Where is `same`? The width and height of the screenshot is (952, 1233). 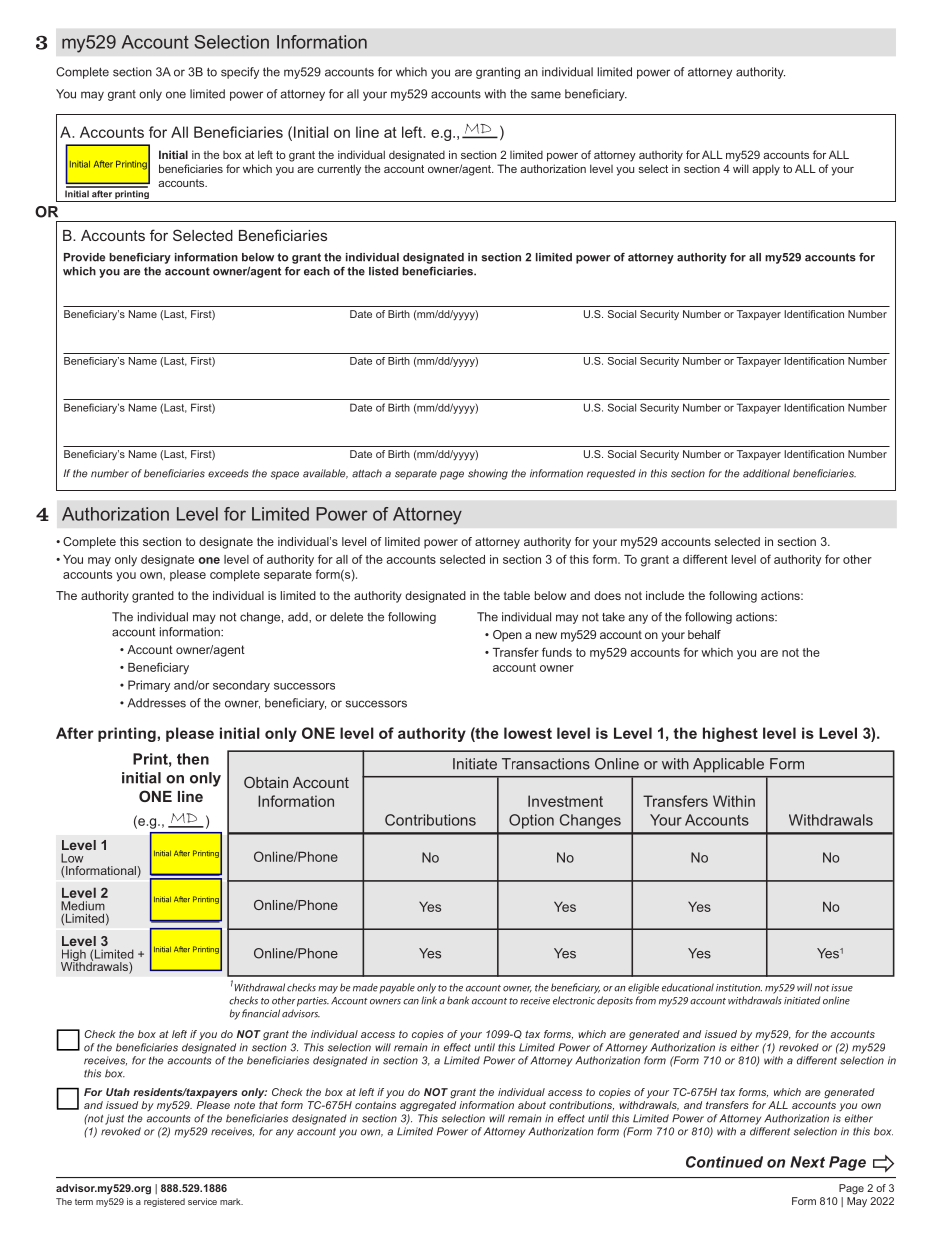 same is located at coordinates (546, 95).
